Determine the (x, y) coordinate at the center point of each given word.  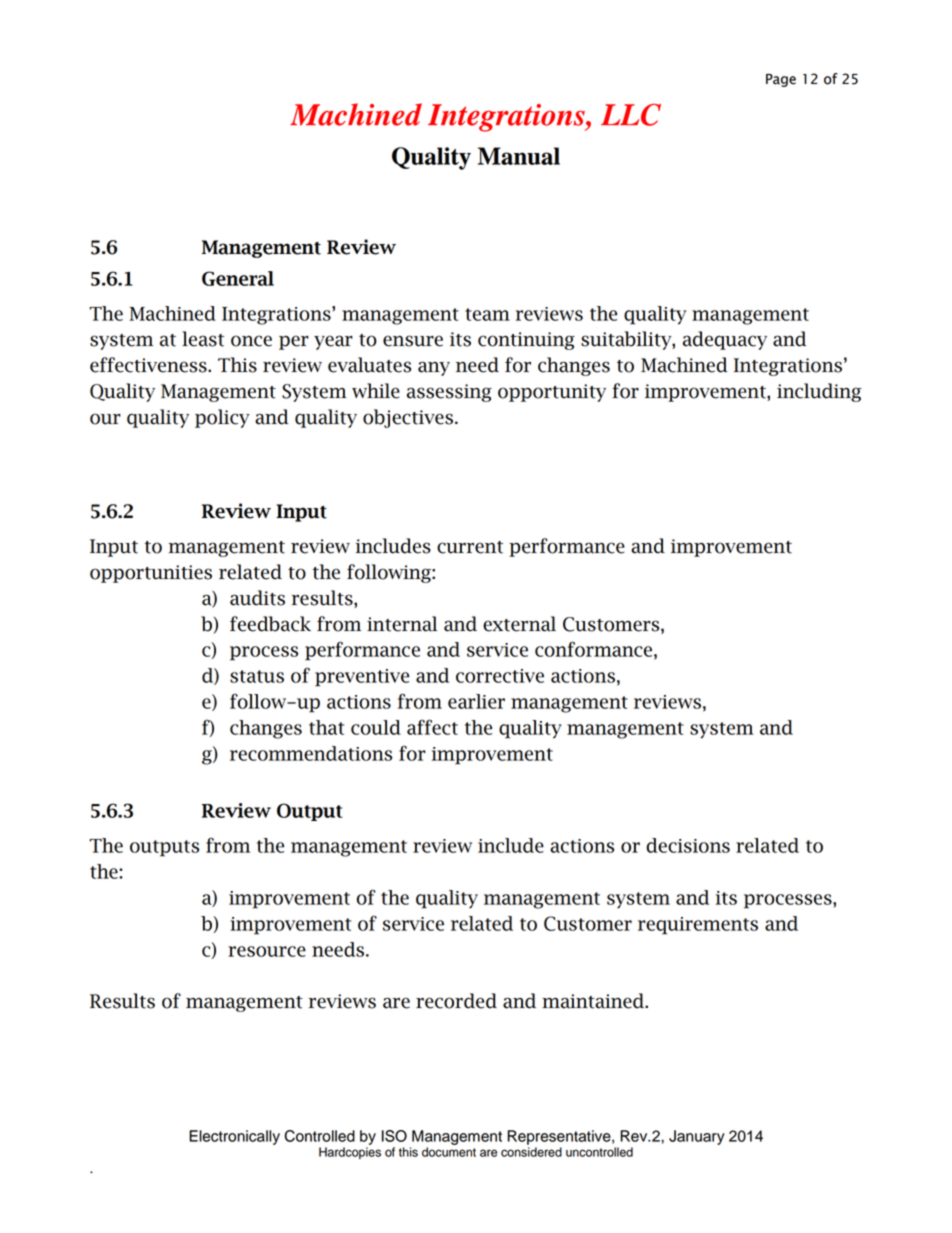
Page (781, 80)
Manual (519, 156)
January (697, 1137)
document (449, 1152)
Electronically (234, 1137)
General (238, 278)
